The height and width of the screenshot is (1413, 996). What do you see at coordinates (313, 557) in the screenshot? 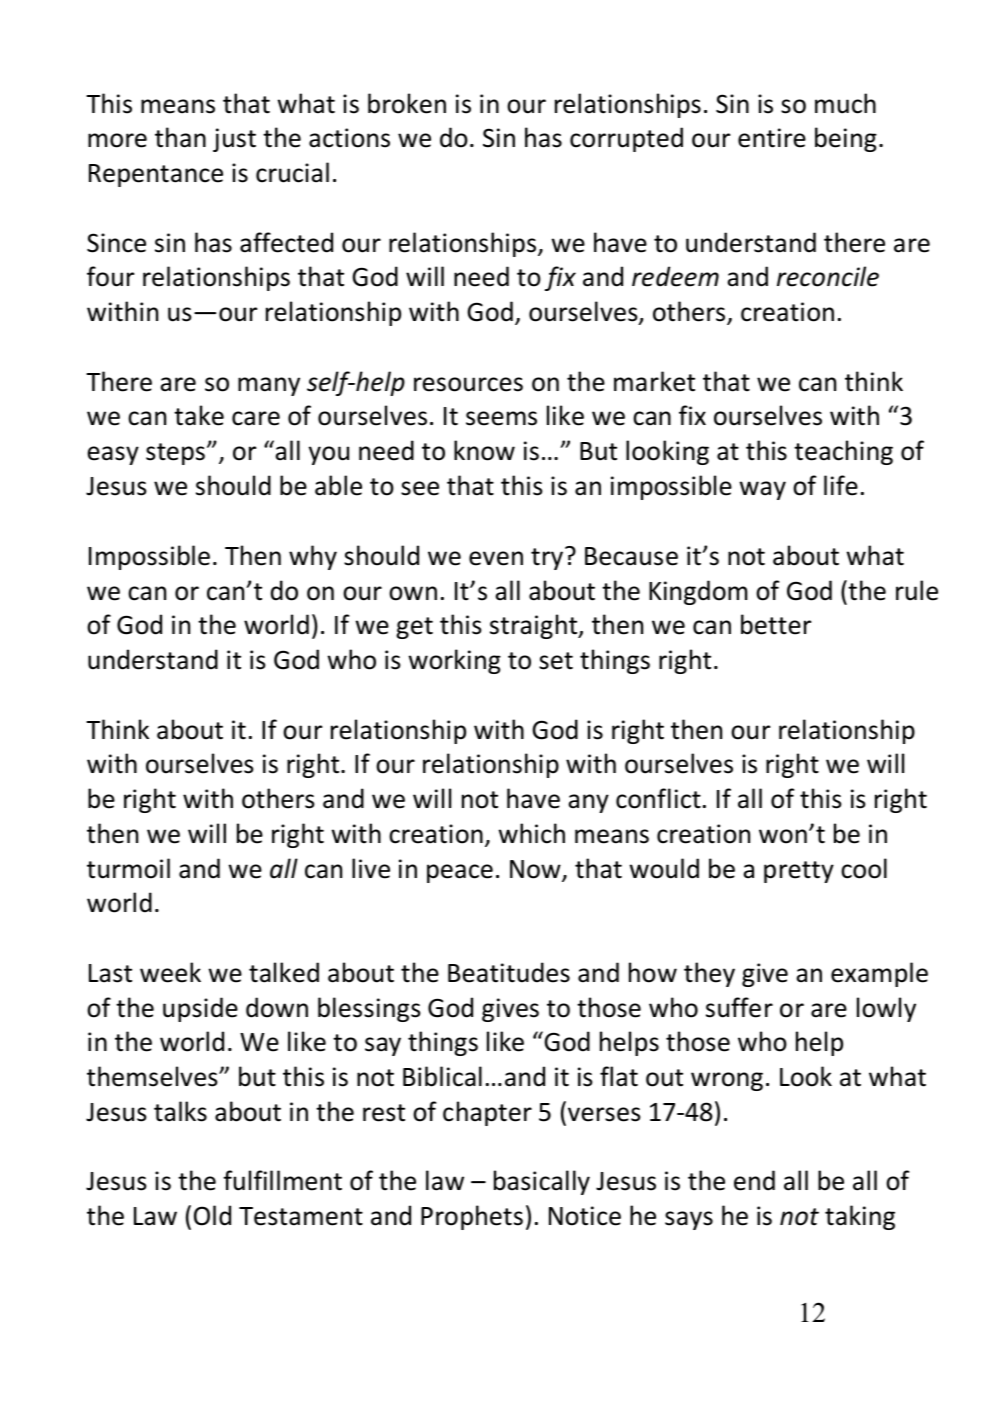
I see `why` at bounding box center [313, 557].
